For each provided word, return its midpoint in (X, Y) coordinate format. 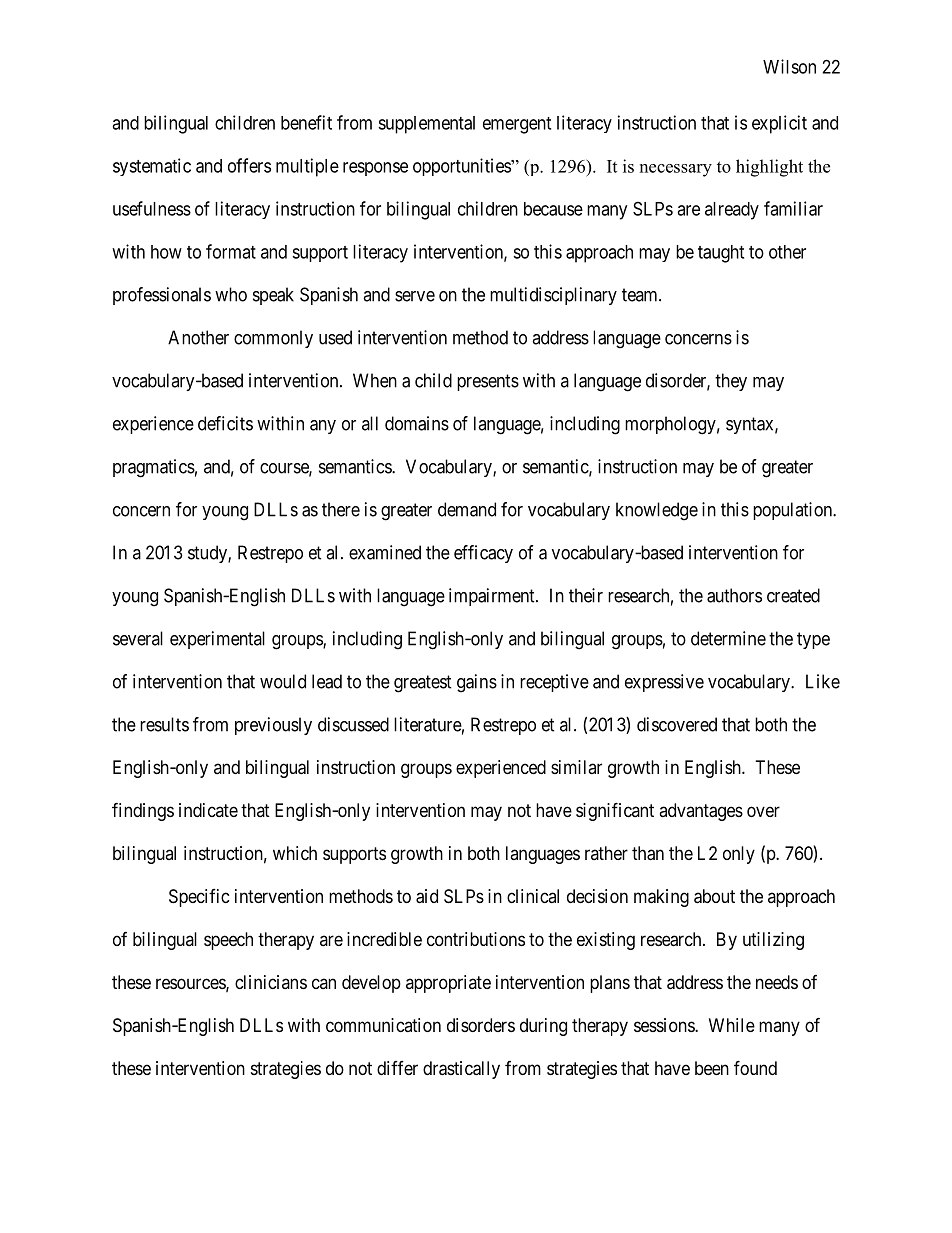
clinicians (271, 982)
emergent (517, 125)
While (732, 1025)
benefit (306, 122)
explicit (779, 124)
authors (734, 595)
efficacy (483, 554)
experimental (217, 640)
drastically (461, 1070)
